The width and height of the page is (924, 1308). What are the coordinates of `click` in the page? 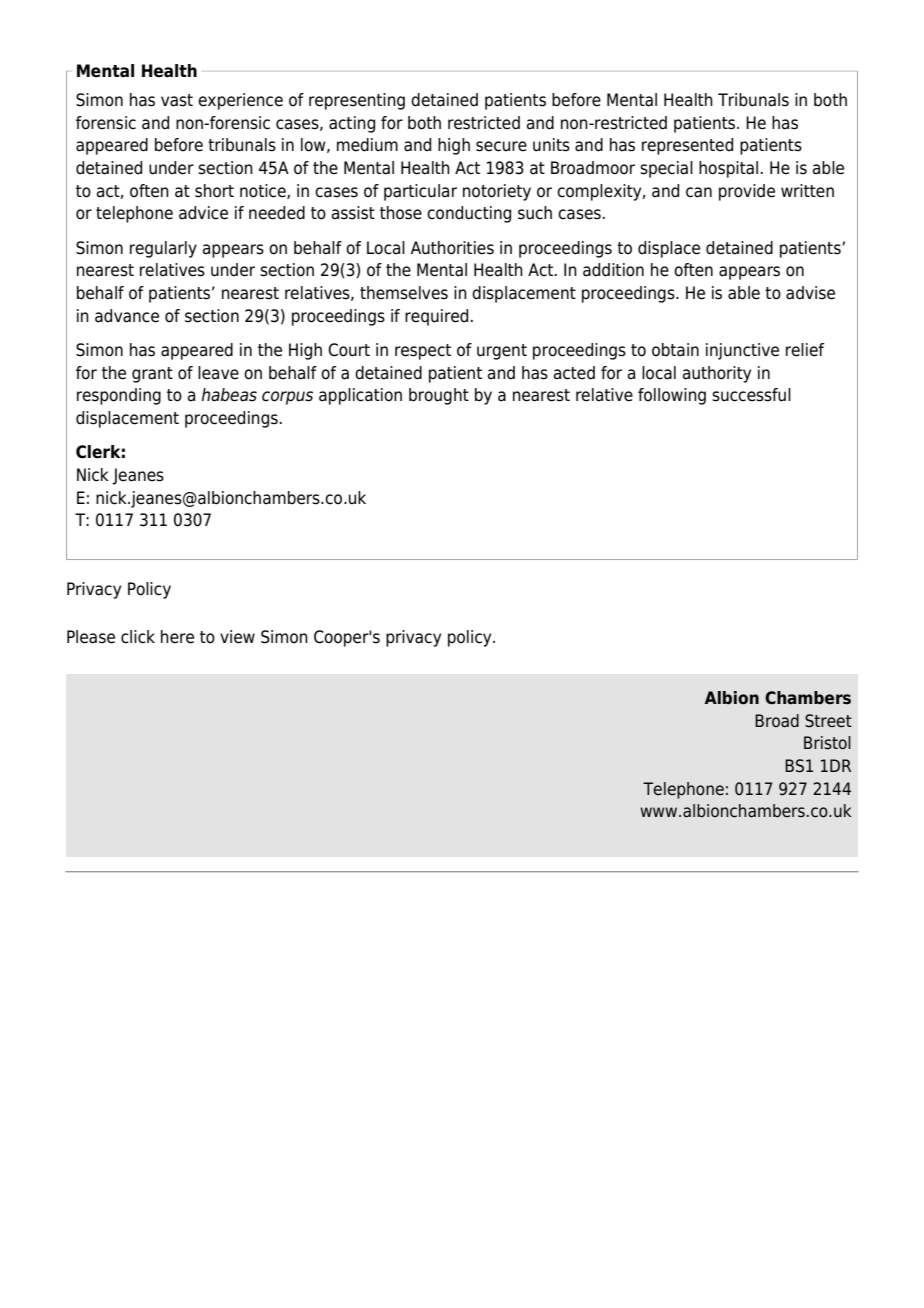 It's located at (138, 637).
